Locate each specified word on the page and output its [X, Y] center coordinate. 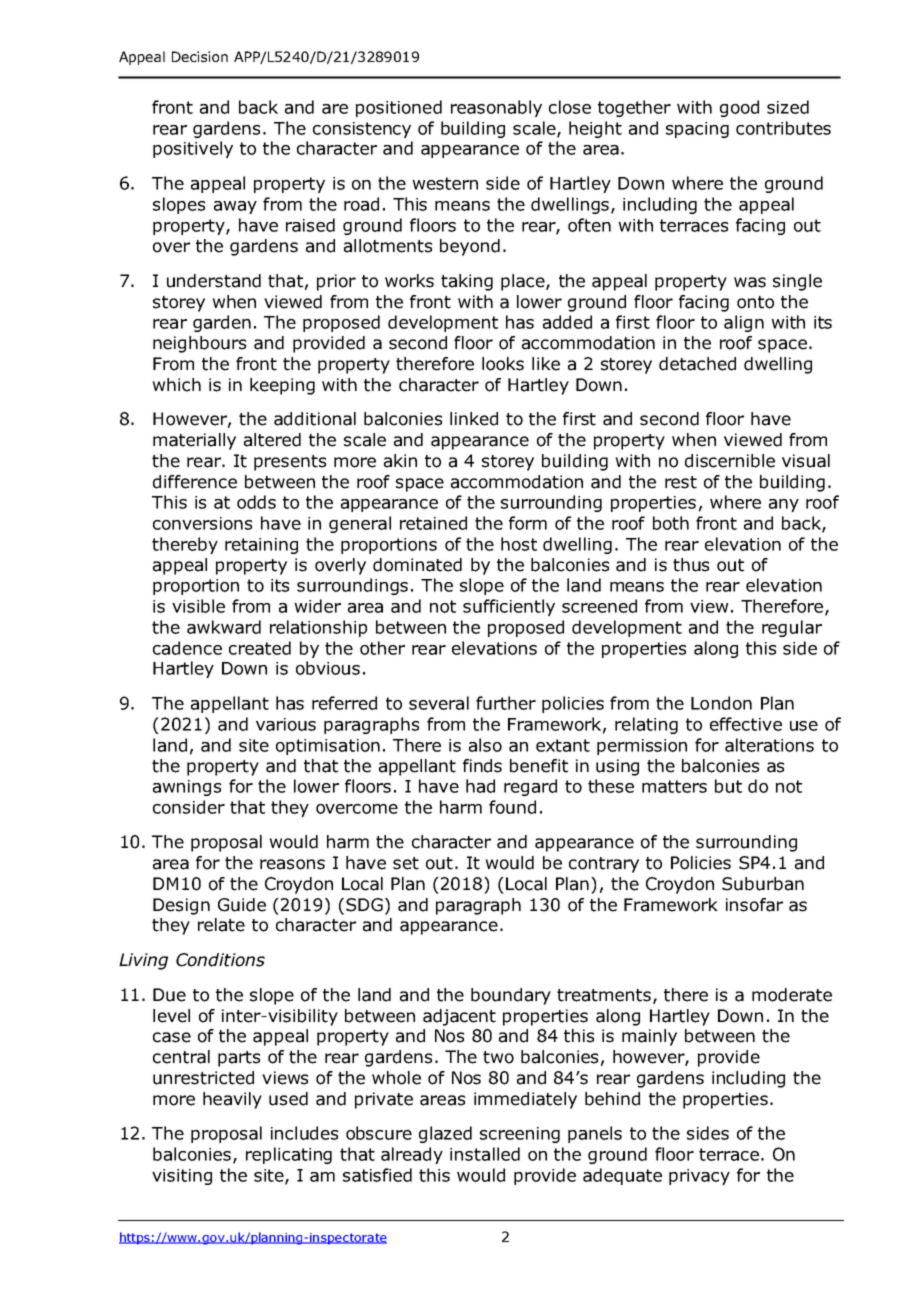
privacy [699, 1177]
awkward [224, 627]
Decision [200, 56]
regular [792, 628]
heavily [232, 1100]
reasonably [496, 108]
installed [485, 1154]
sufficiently [509, 607]
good [739, 108]
